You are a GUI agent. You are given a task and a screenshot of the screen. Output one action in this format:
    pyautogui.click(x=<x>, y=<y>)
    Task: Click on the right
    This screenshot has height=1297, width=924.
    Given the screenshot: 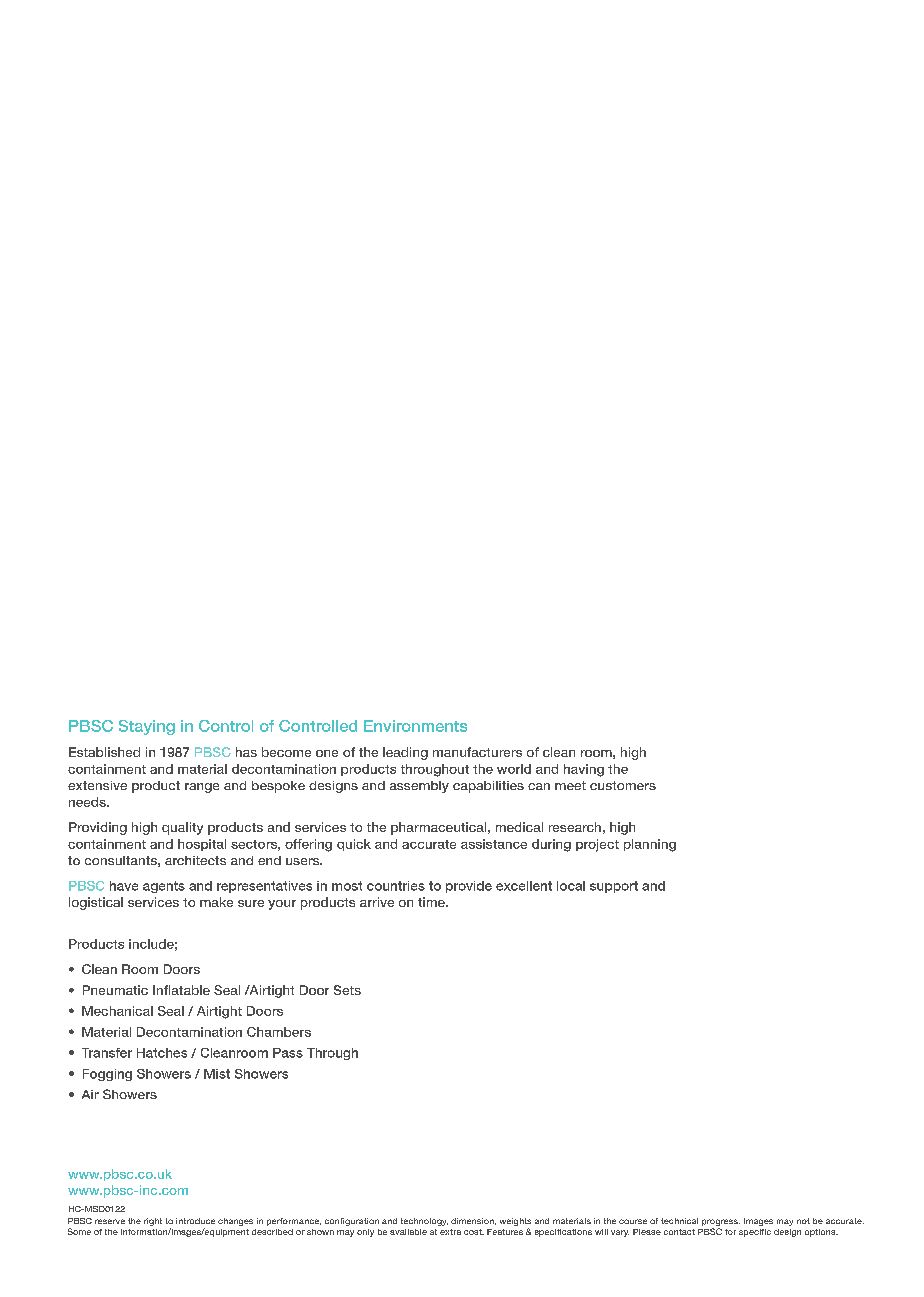 What is the action you would take?
    pyautogui.click(x=153, y=1222)
